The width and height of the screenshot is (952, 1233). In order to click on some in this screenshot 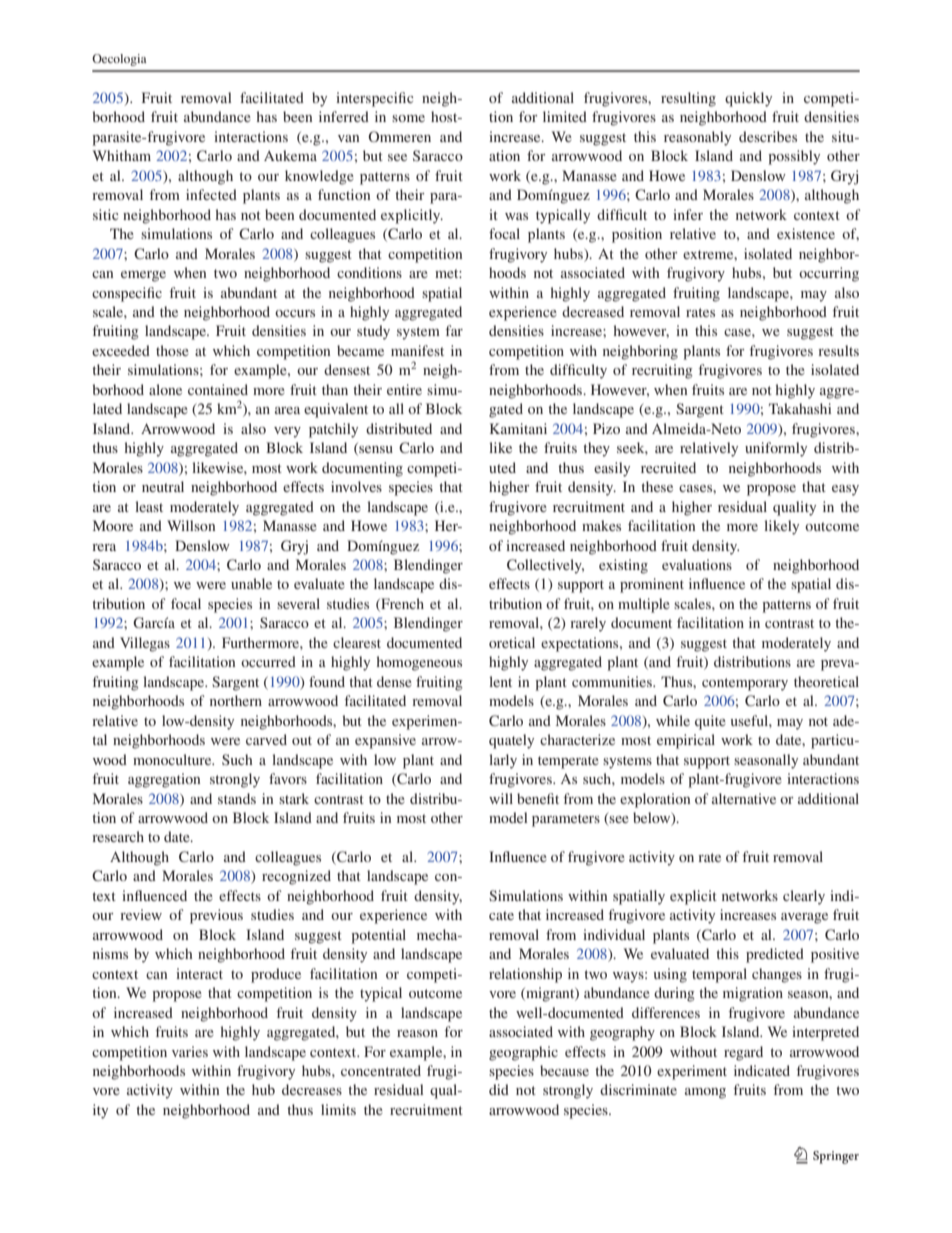, I will do `click(408, 118)`.
